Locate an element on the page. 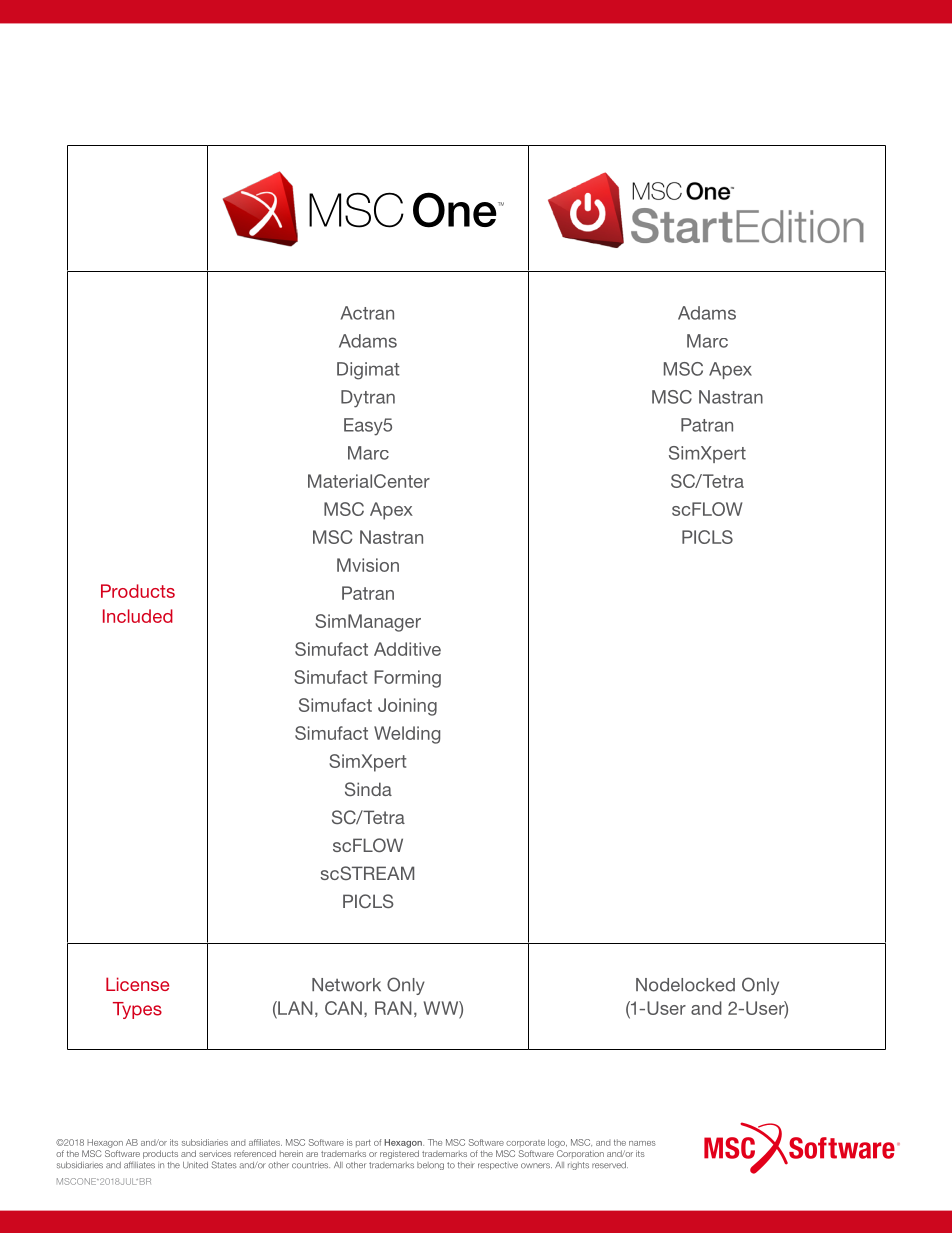 The height and width of the page is (1233, 952). services is located at coordinates (215, 1153).
